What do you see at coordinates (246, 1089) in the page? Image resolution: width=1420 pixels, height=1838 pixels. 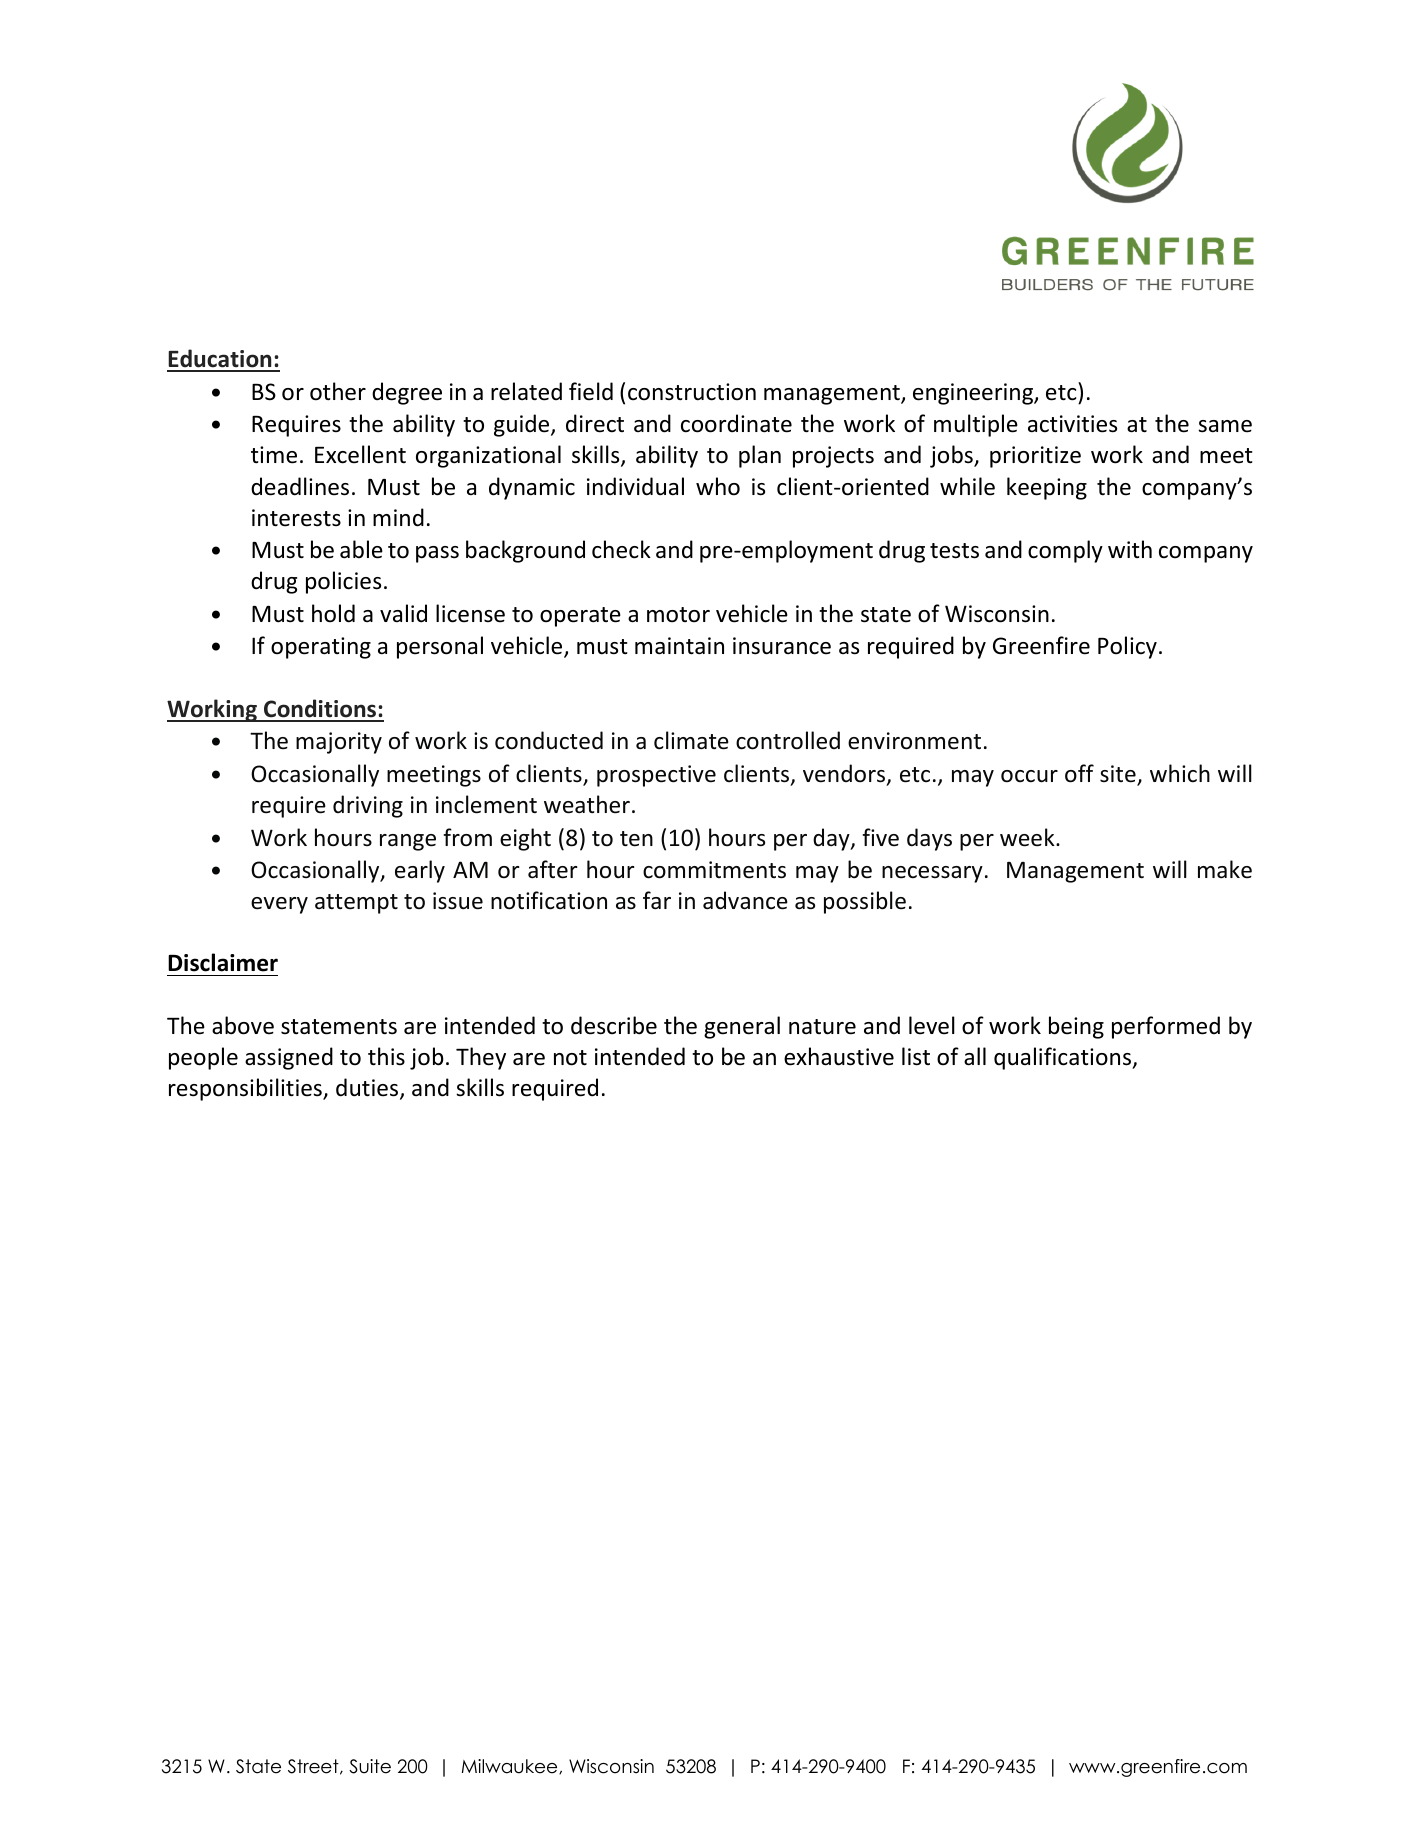 I see `responsibilities` at bounding box center [246, 1089].
